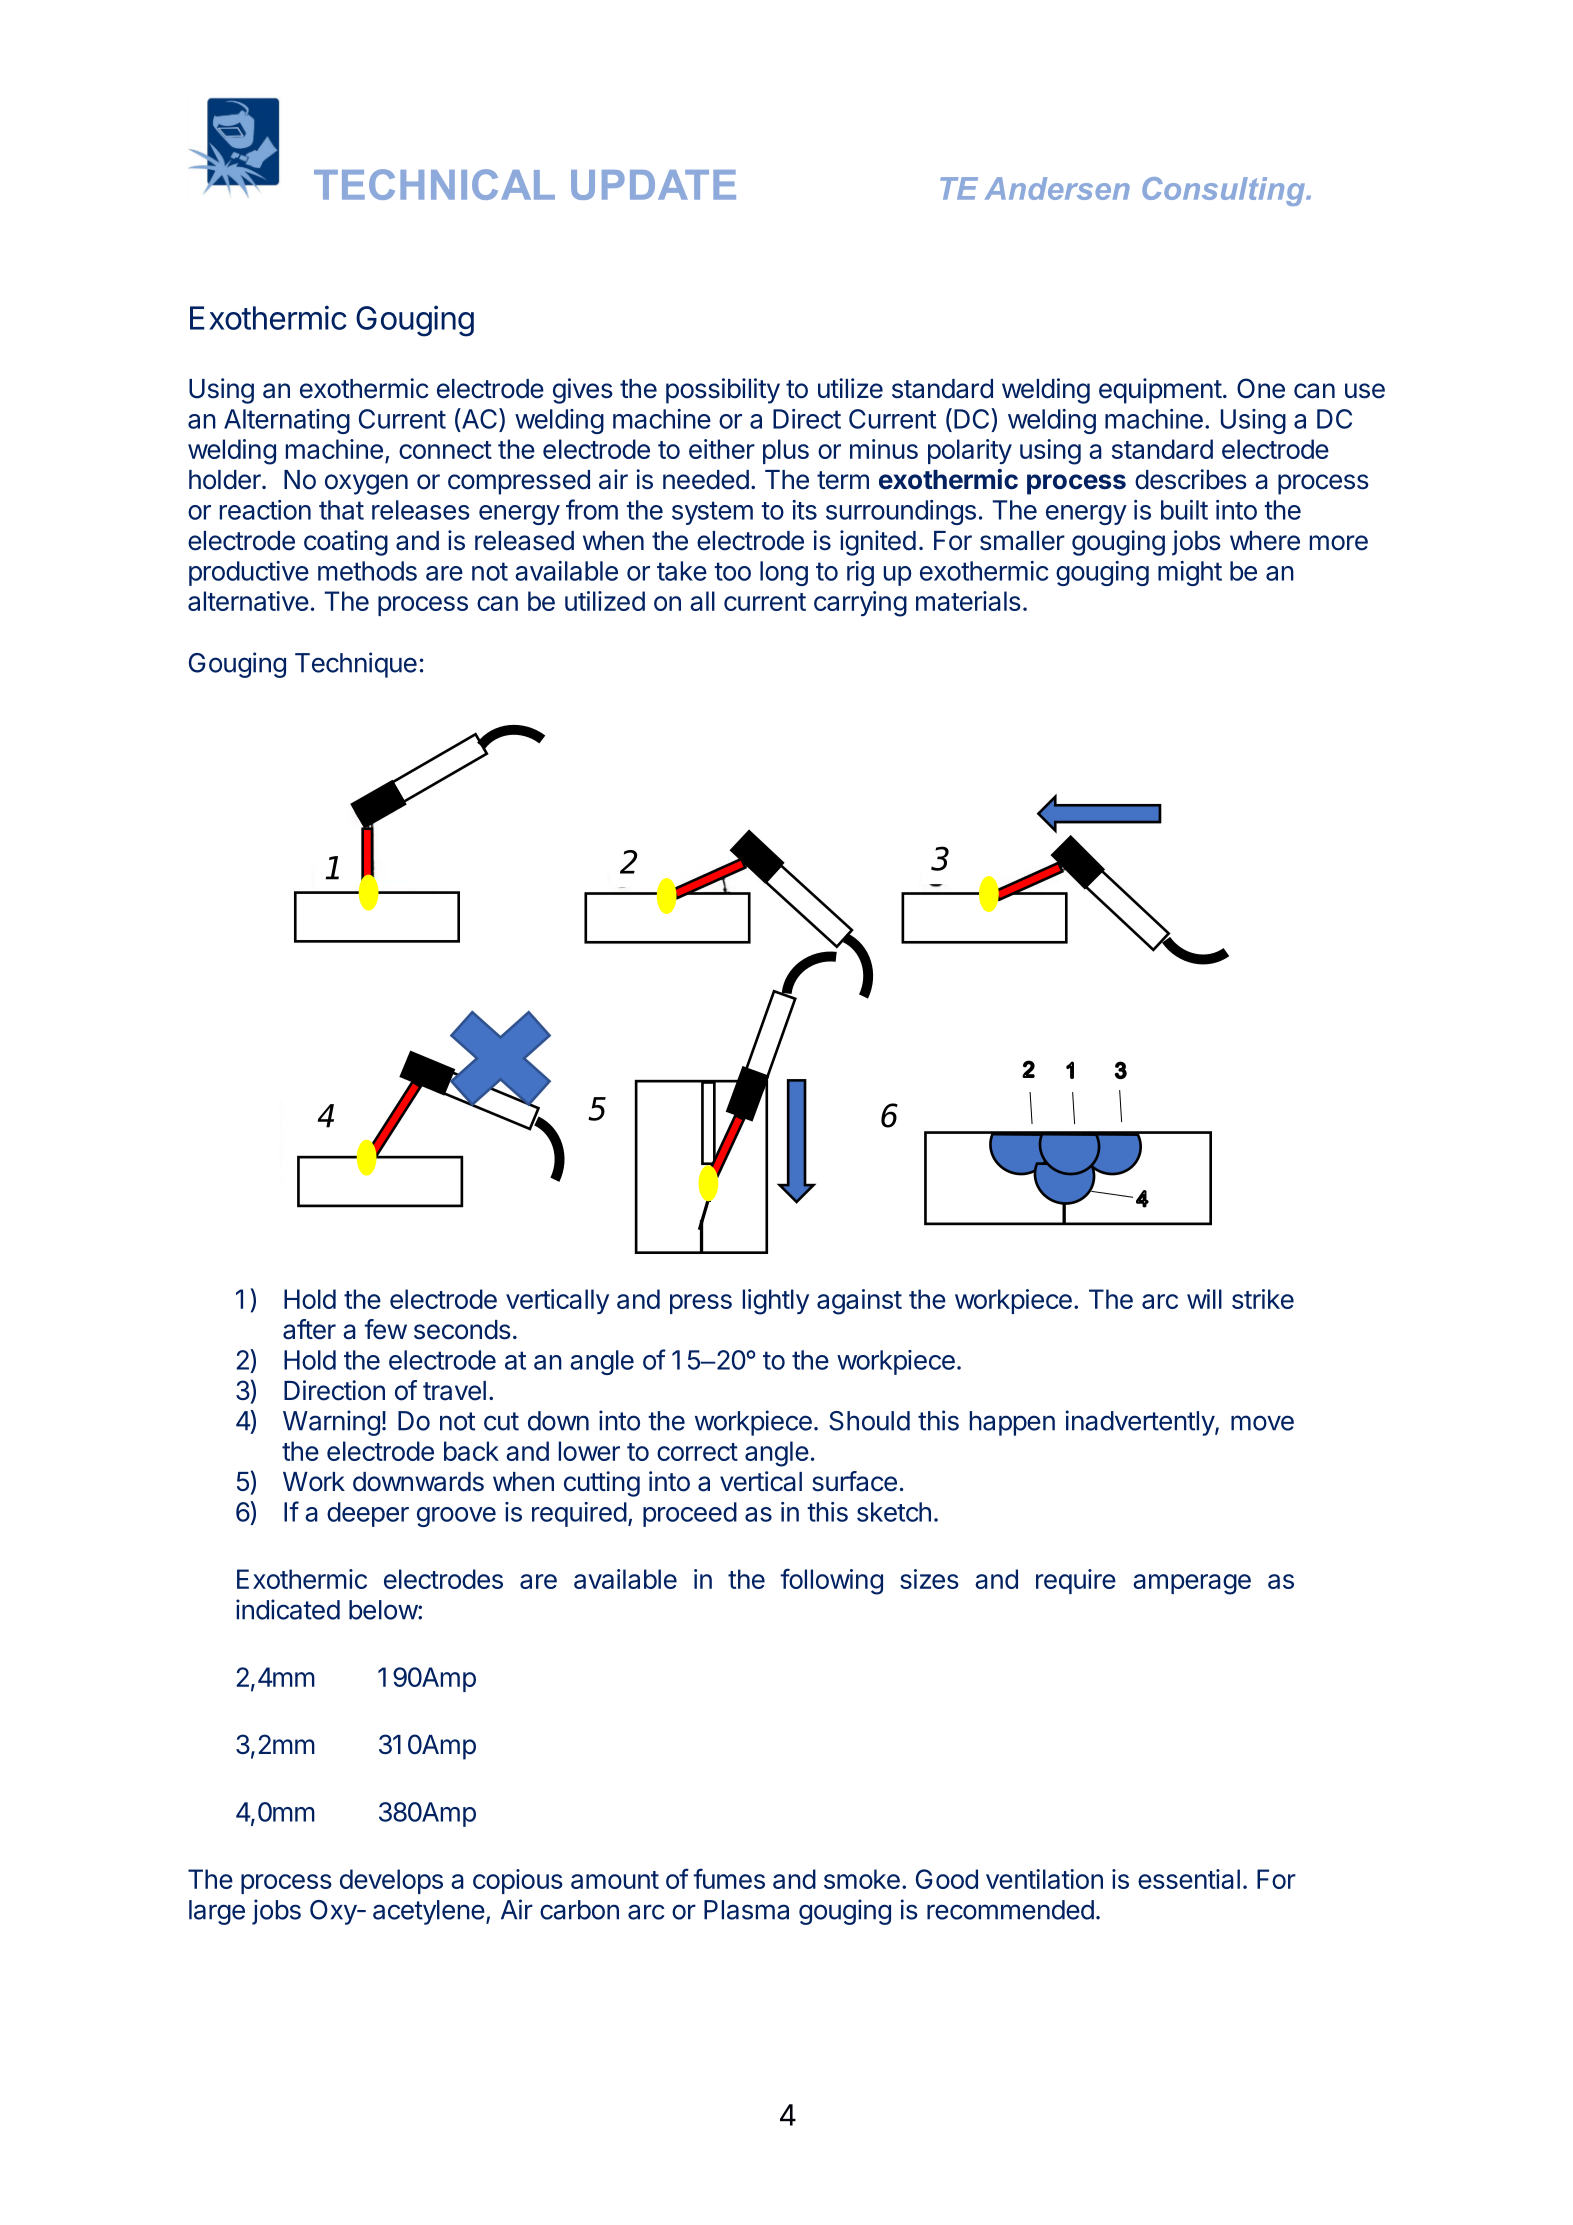 The width and height of the screenshot is (1573, 2225). What do you see at coordinates (356, 665) in the screenshot?
I see `Technique` at bounding box center [356, 665].
